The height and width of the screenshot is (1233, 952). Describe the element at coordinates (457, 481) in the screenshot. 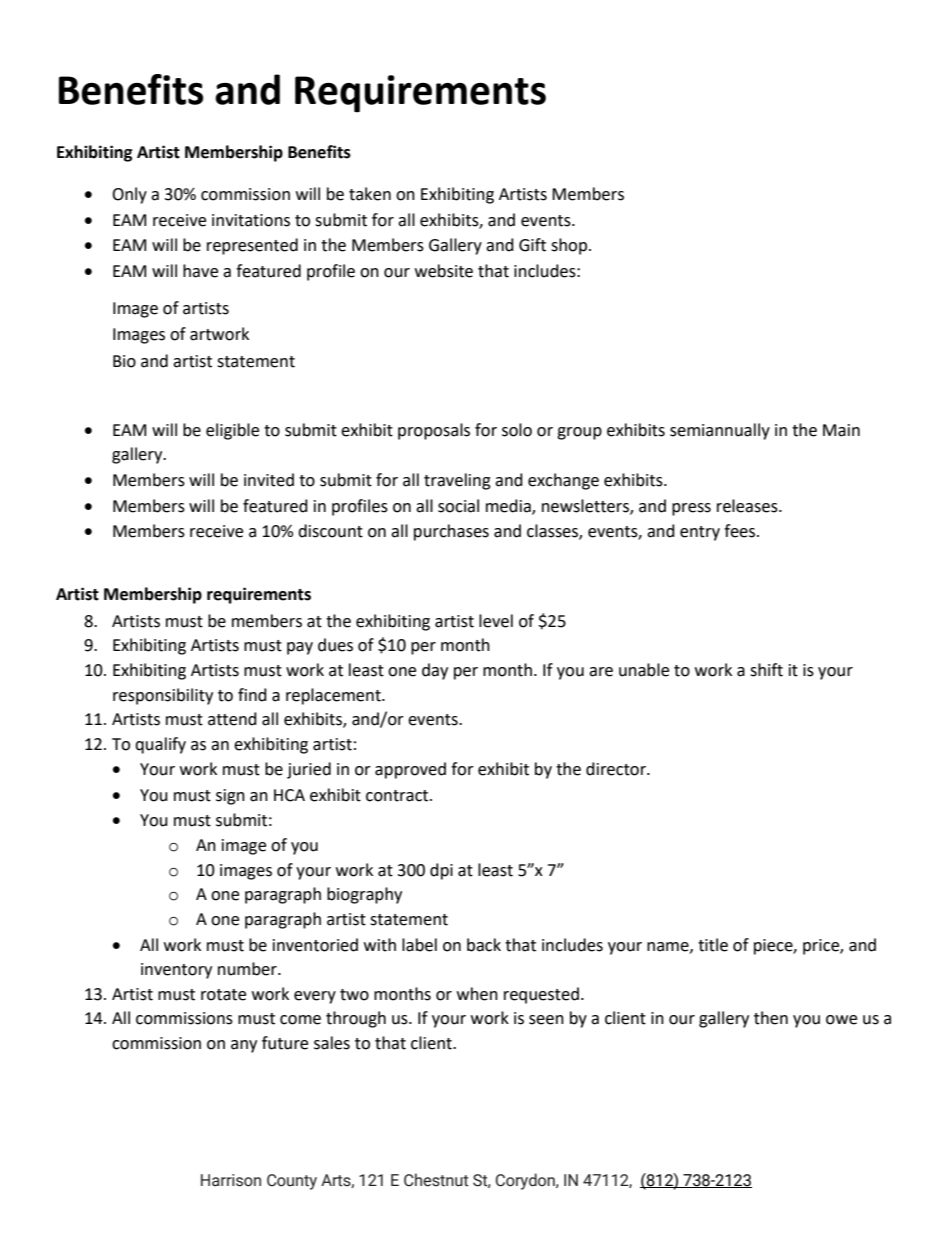

I see `traveling` at that location.
